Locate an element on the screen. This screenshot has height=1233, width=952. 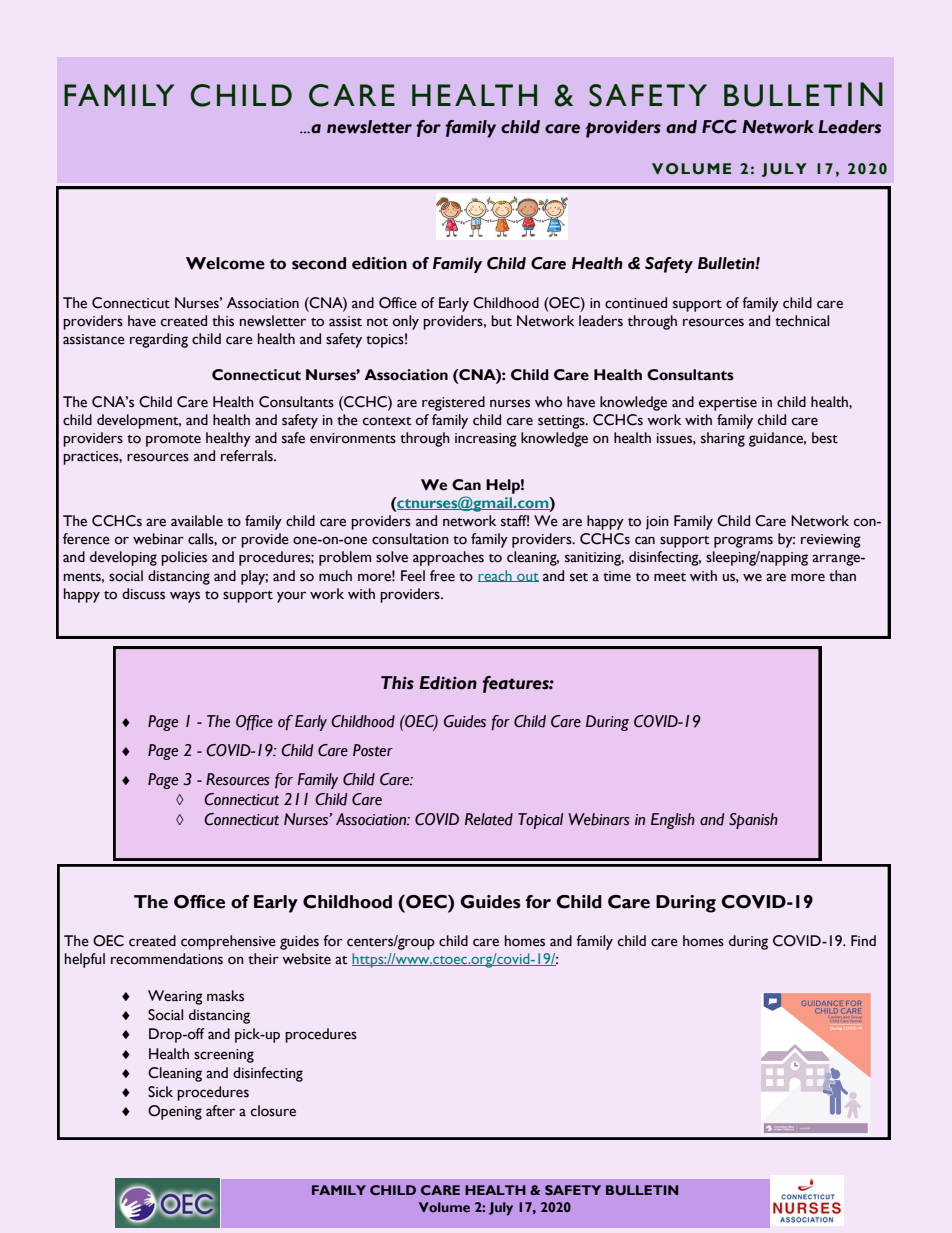
closure is located at coordinates (273, 1111).
